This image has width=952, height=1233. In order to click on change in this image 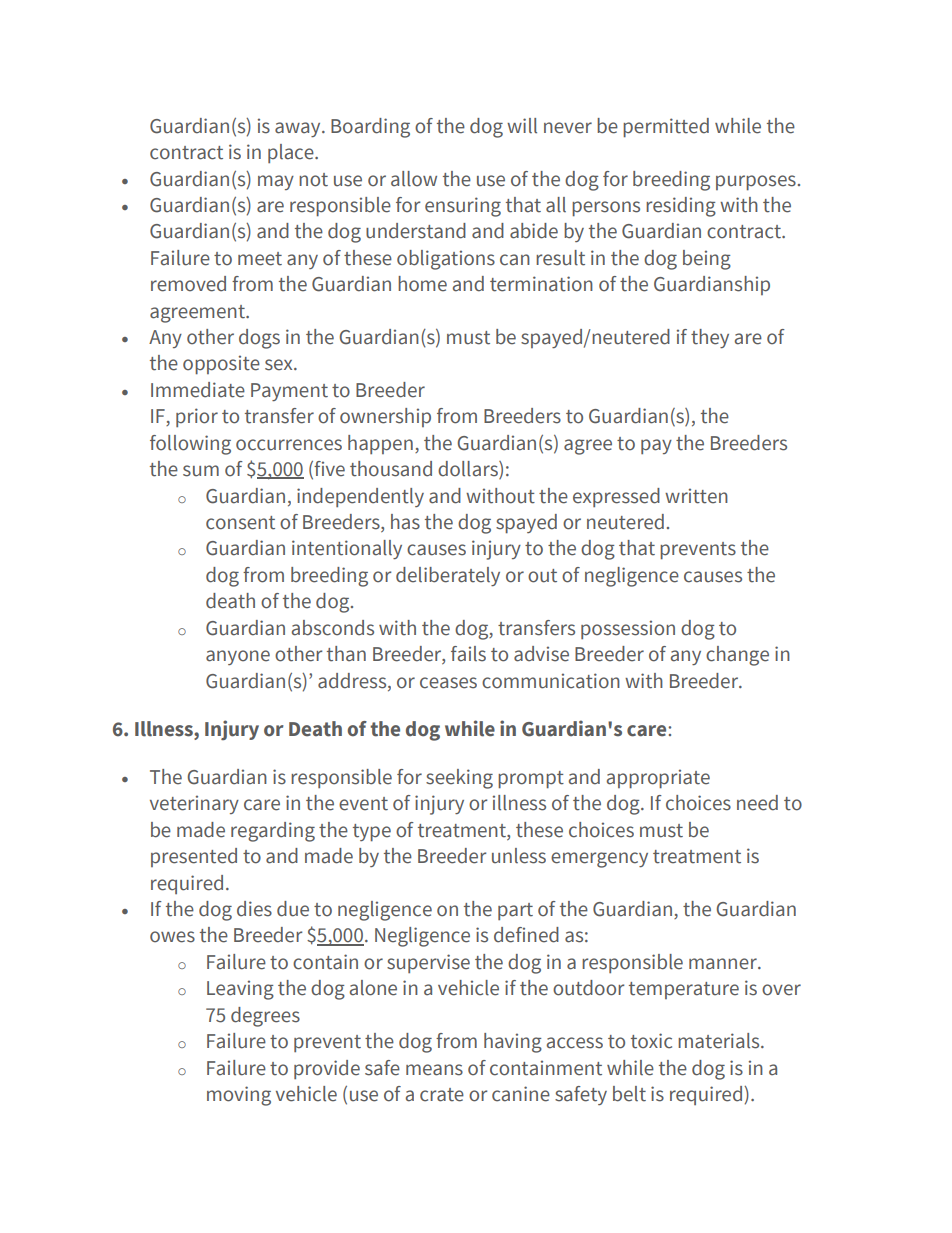, I will do `click(737, 656)`.
